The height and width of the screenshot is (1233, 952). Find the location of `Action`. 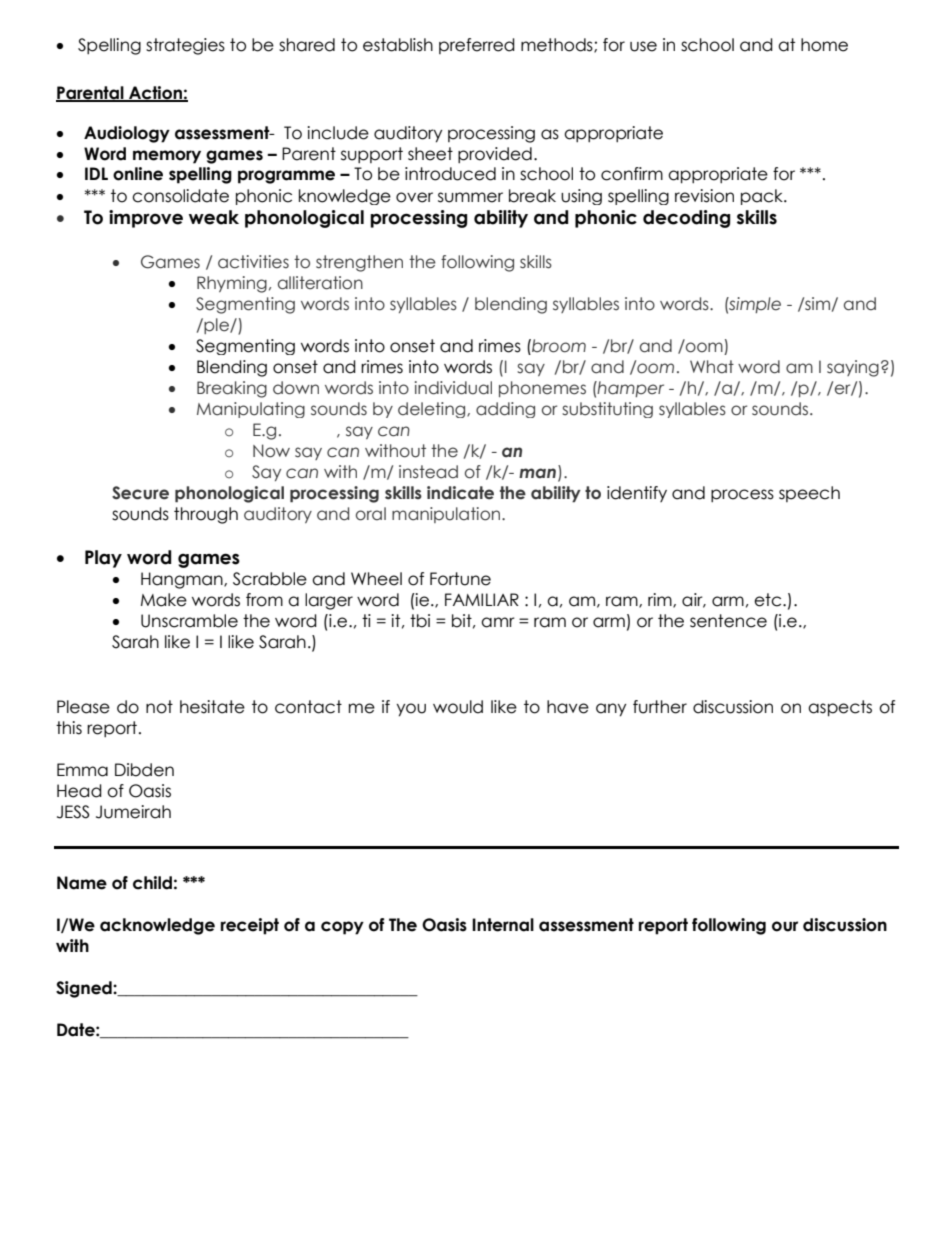

Action is located at coordinates (155, 94).
